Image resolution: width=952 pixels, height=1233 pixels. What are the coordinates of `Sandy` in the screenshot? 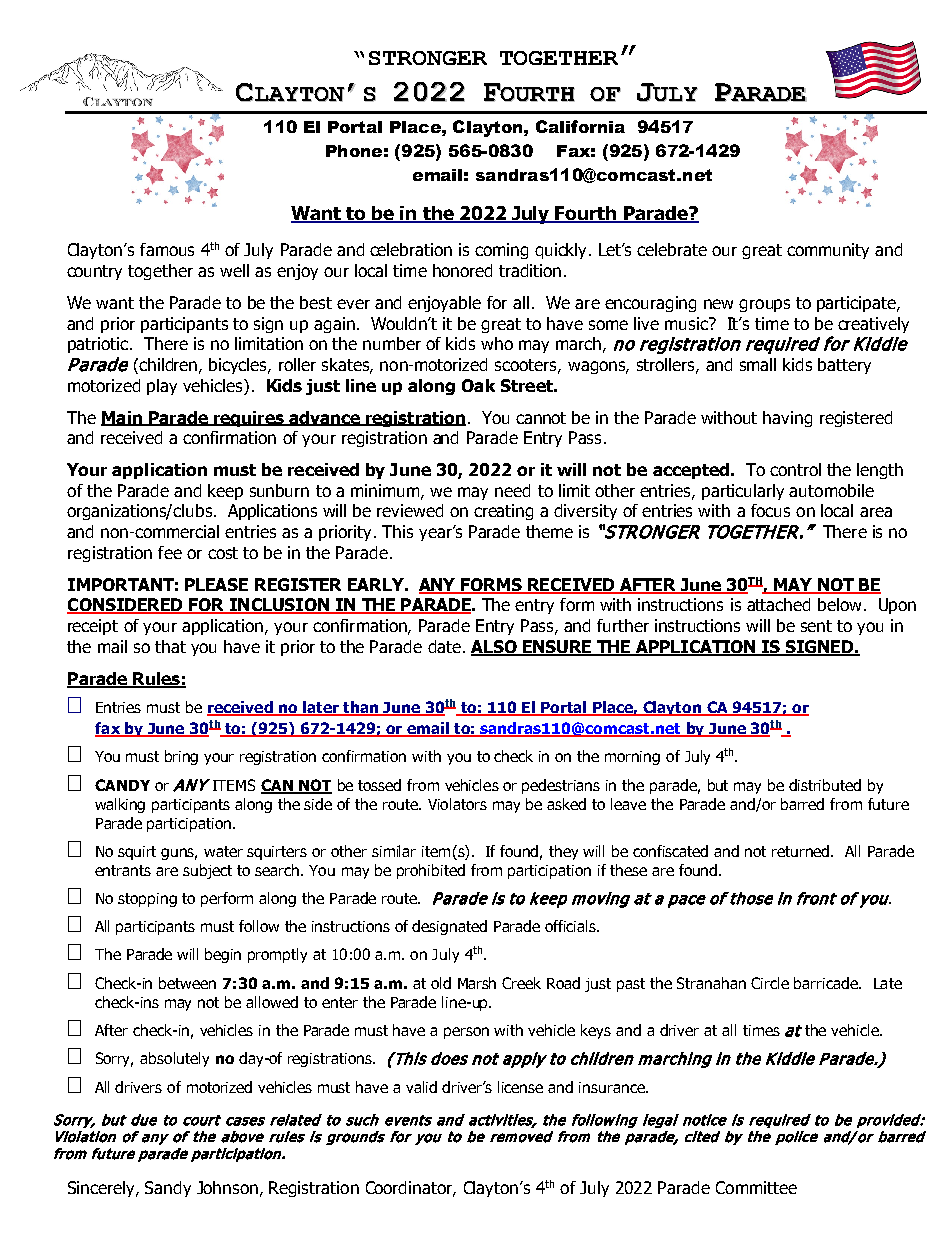 It's located at (168, 1189).
